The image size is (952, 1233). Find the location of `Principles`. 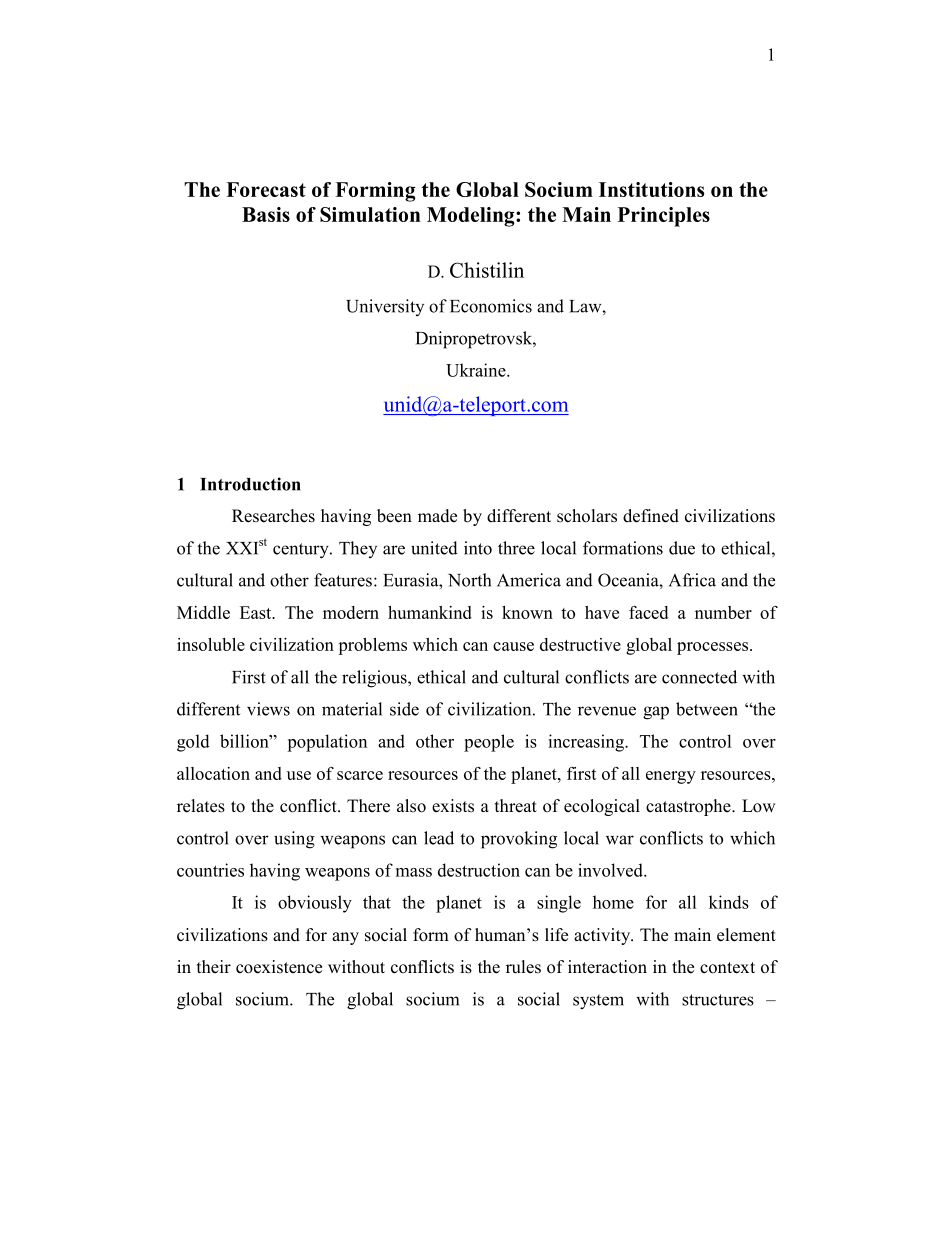

Principles is located at coordinates (664, 217).
